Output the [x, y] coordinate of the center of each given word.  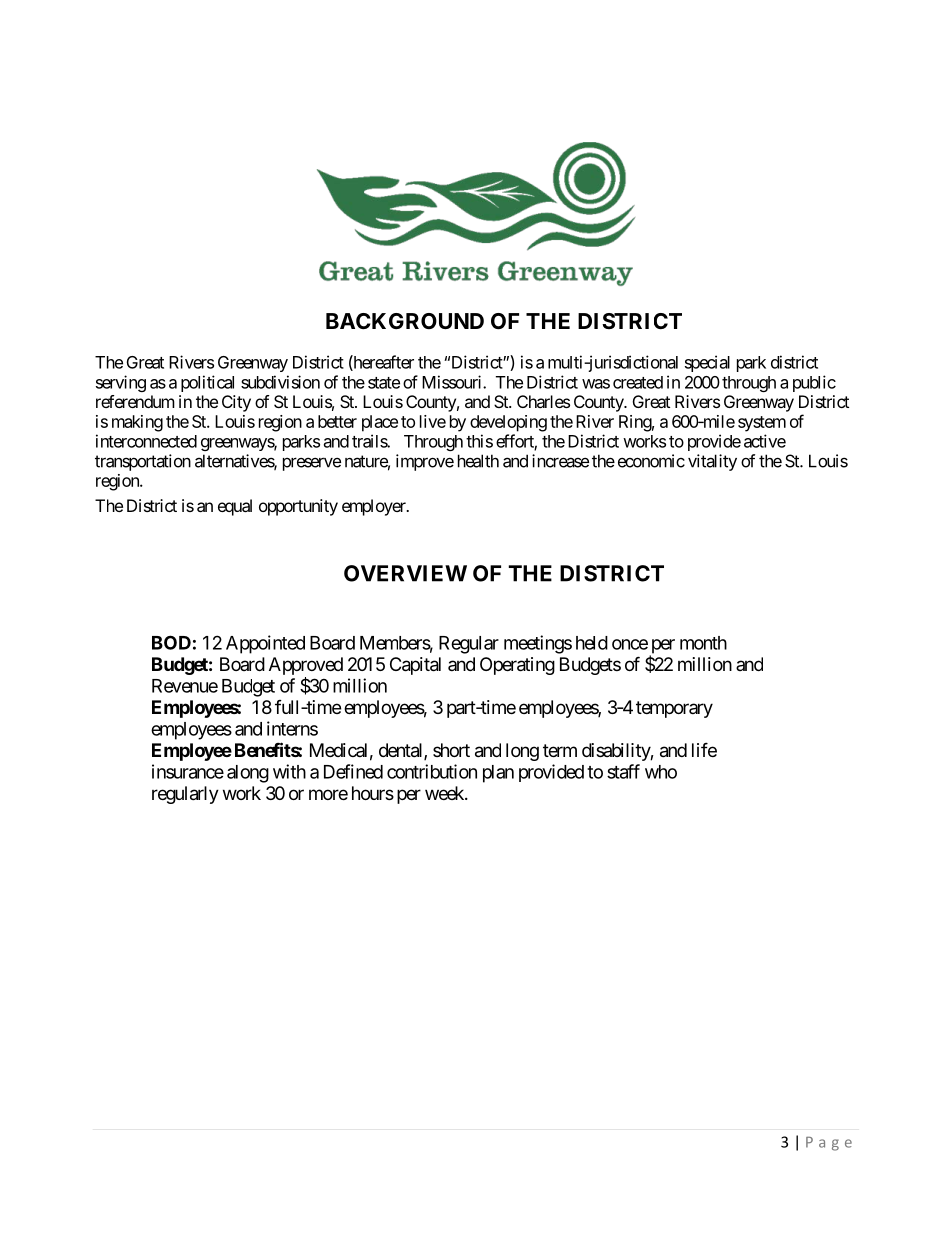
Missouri [453, 382]
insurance [188, 771]
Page [829, 1144]
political [207, 383]
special [707, 363]
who [661, 772]
